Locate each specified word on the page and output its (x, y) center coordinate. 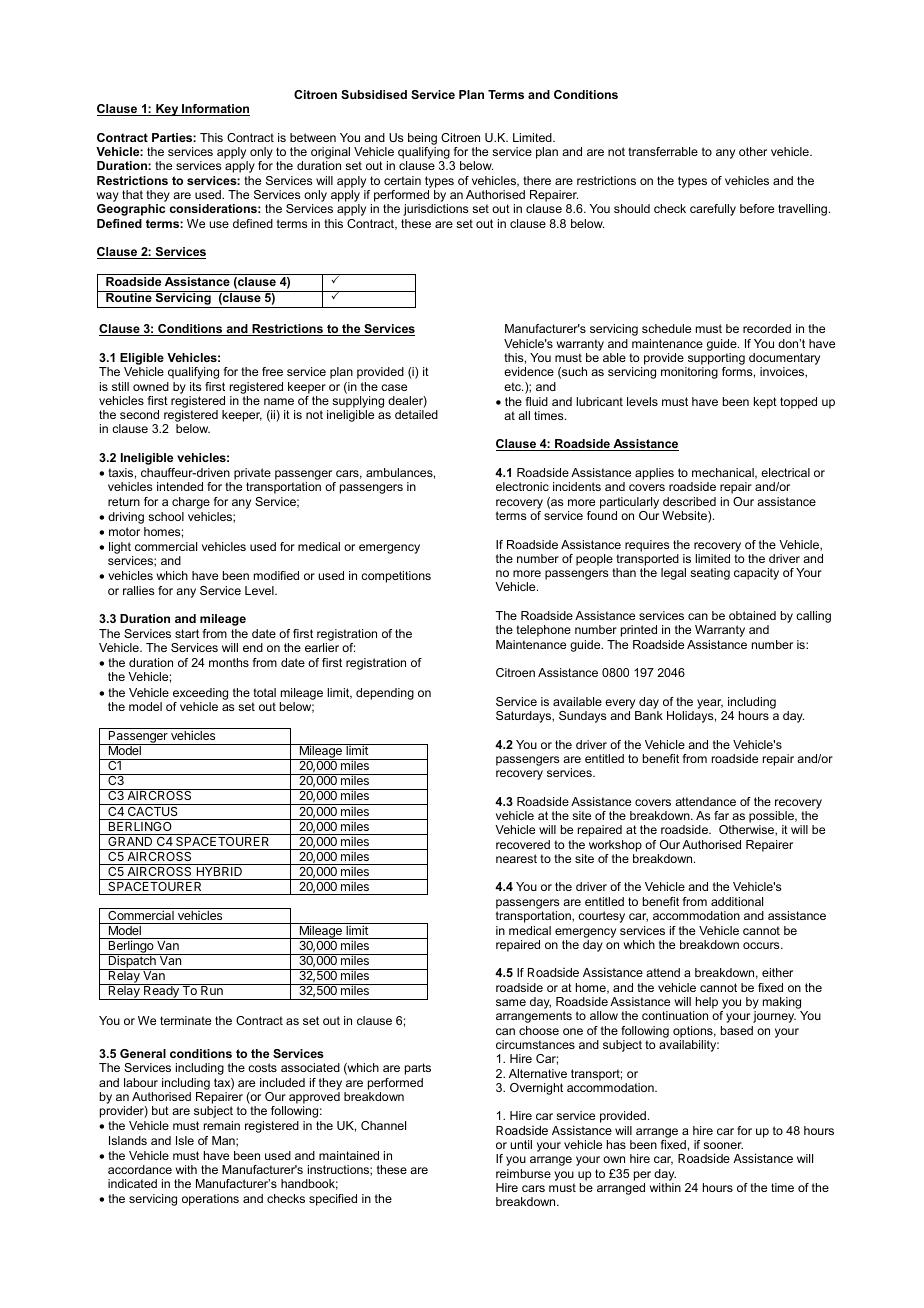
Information (215, 110)
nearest (516, 858)
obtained (752, 615)
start (187, 633)
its (195, 386)
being (422, 139)
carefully (713, 210)
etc (513, 386)
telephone (543, 631)
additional (737, 901)
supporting (716, 359)
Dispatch (132, 962)
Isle (185, 1140)
